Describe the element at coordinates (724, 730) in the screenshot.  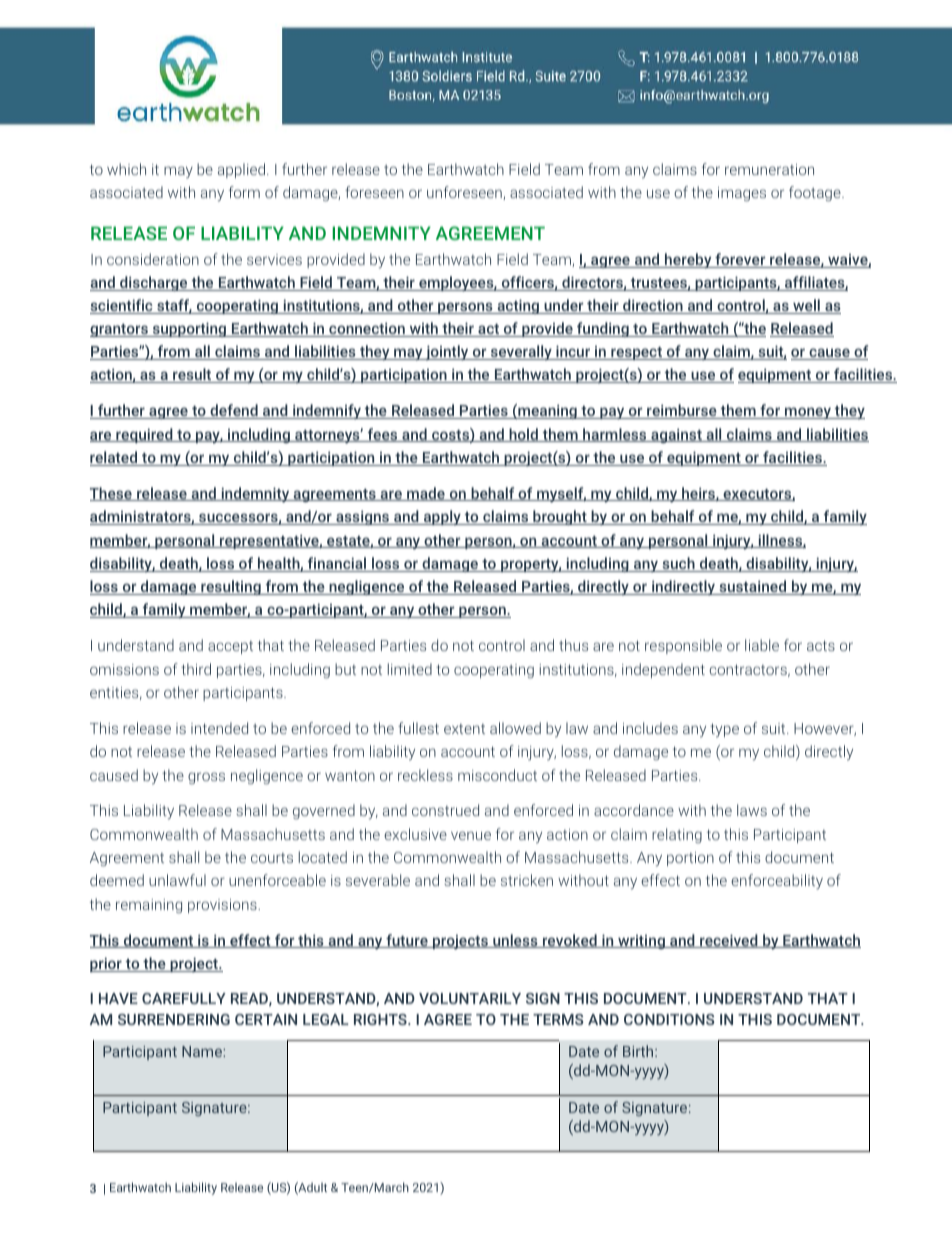
I see `type` at that location.
